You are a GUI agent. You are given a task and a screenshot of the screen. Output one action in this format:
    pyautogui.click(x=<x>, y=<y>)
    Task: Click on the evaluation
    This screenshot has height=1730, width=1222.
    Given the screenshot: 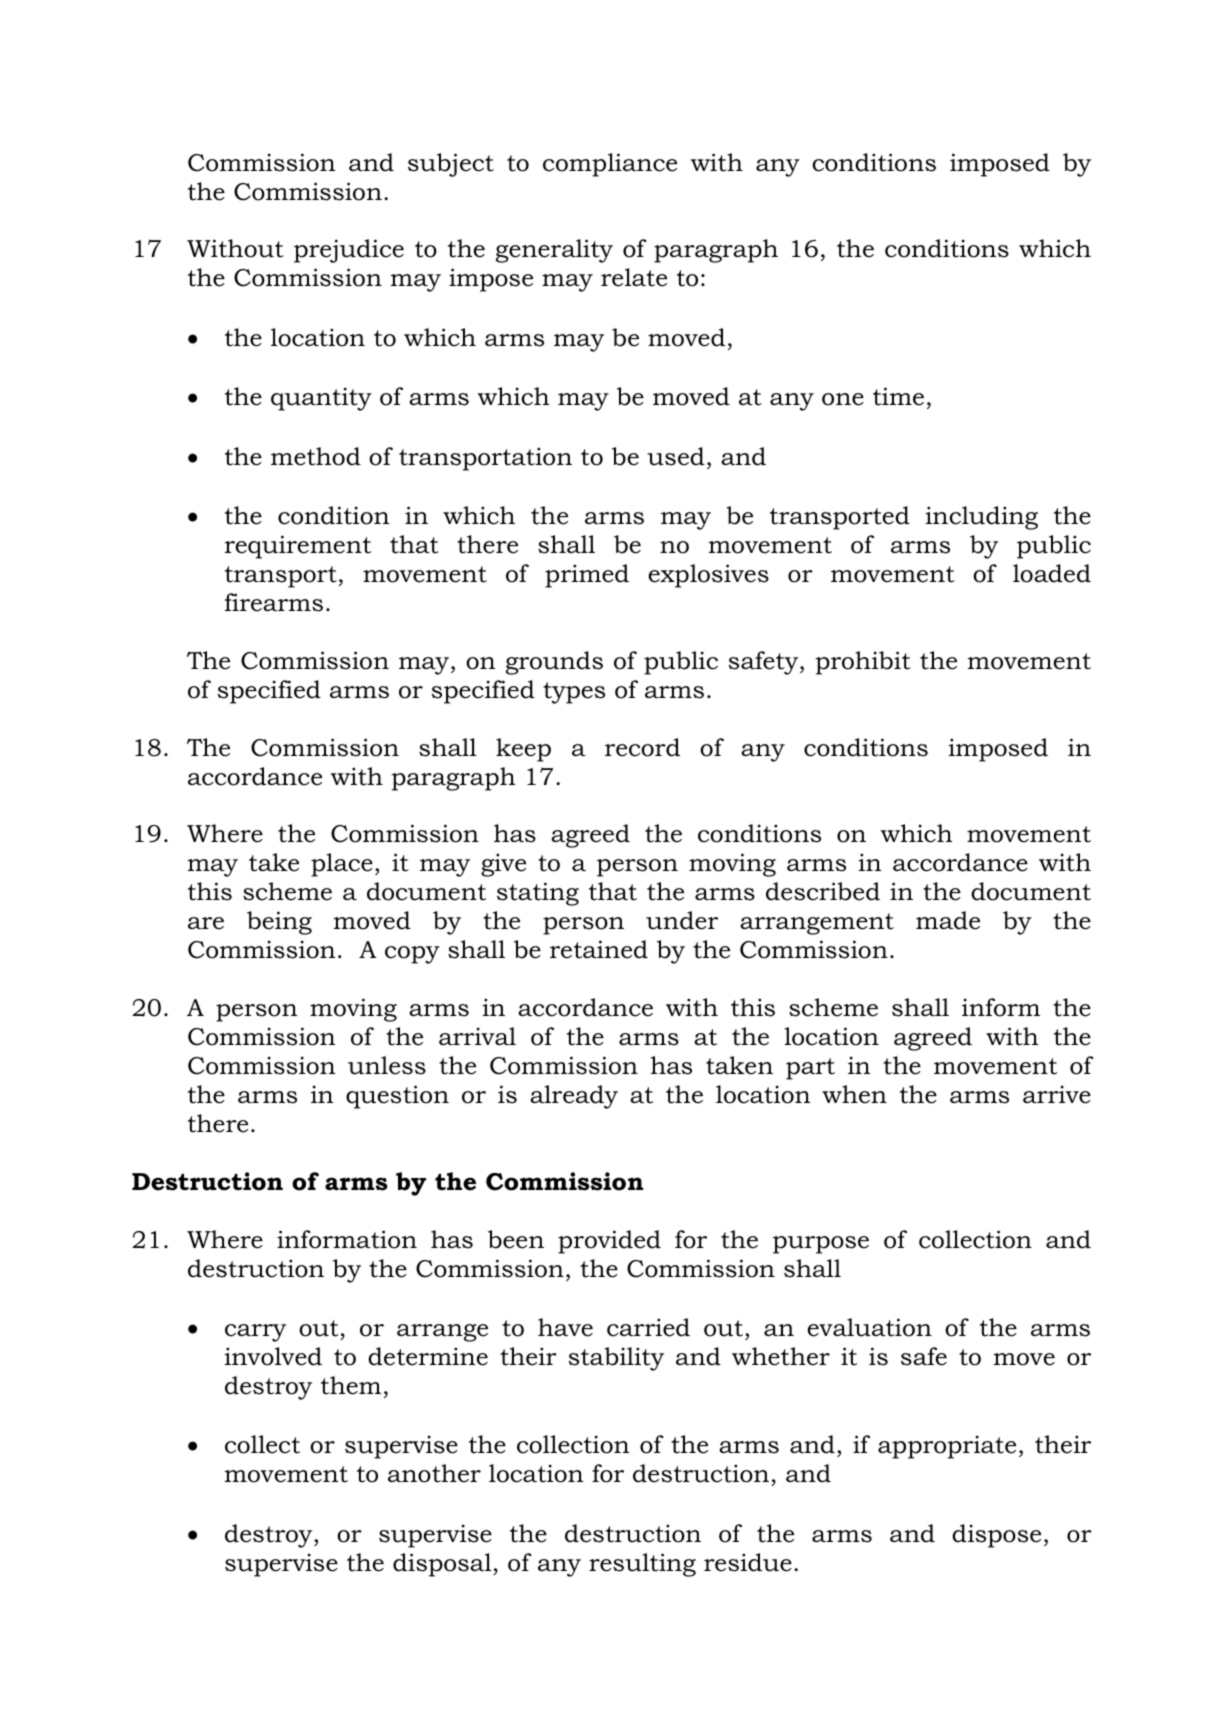 What is the action you would take?
    pyautogui.click(x=870, y=1327)
